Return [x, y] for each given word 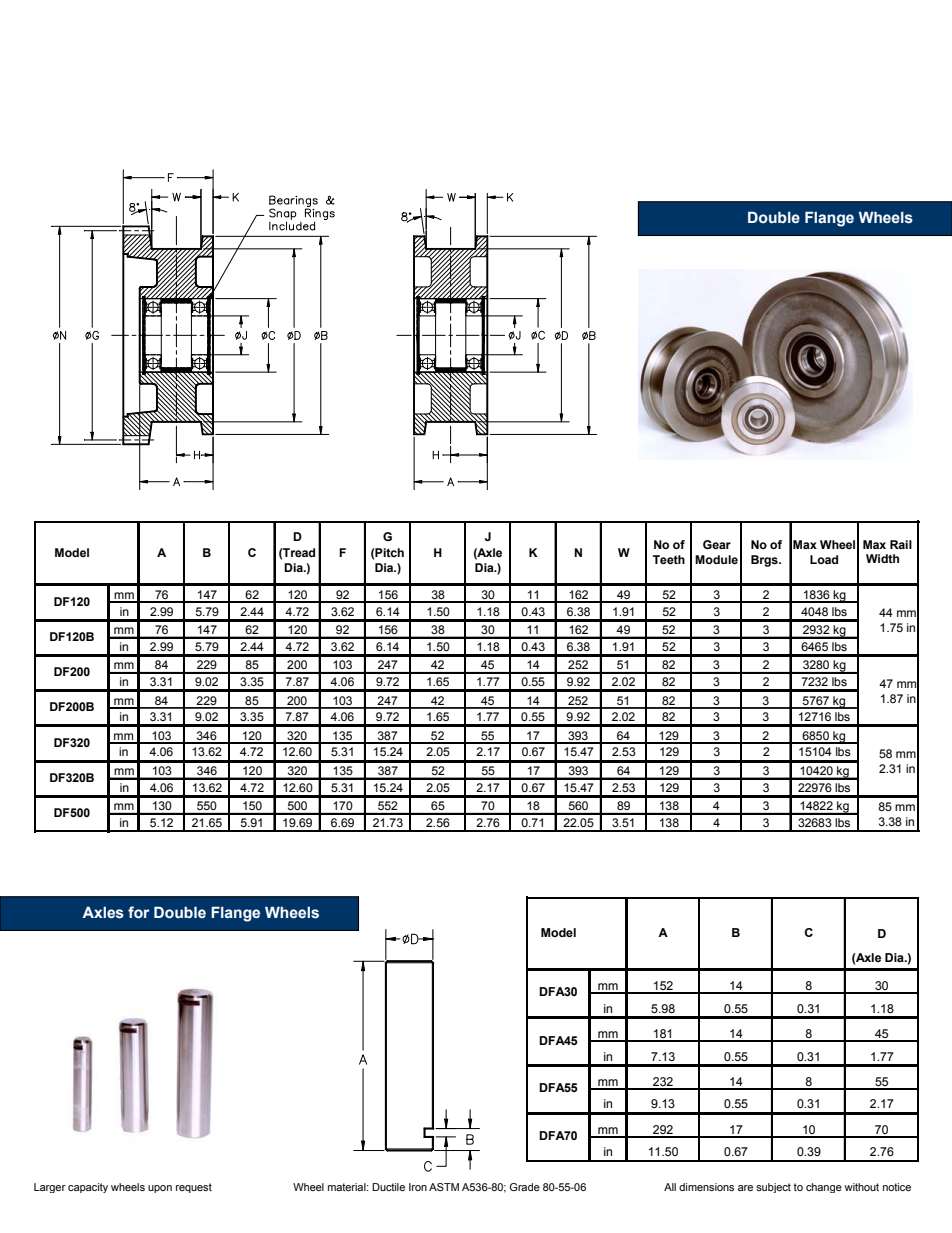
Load [824, 559]
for [138, 912]
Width [882, 558]
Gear [717, 544]
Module [716, 559]
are [745, 1188]
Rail [901, 544]
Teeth [669, 559]
